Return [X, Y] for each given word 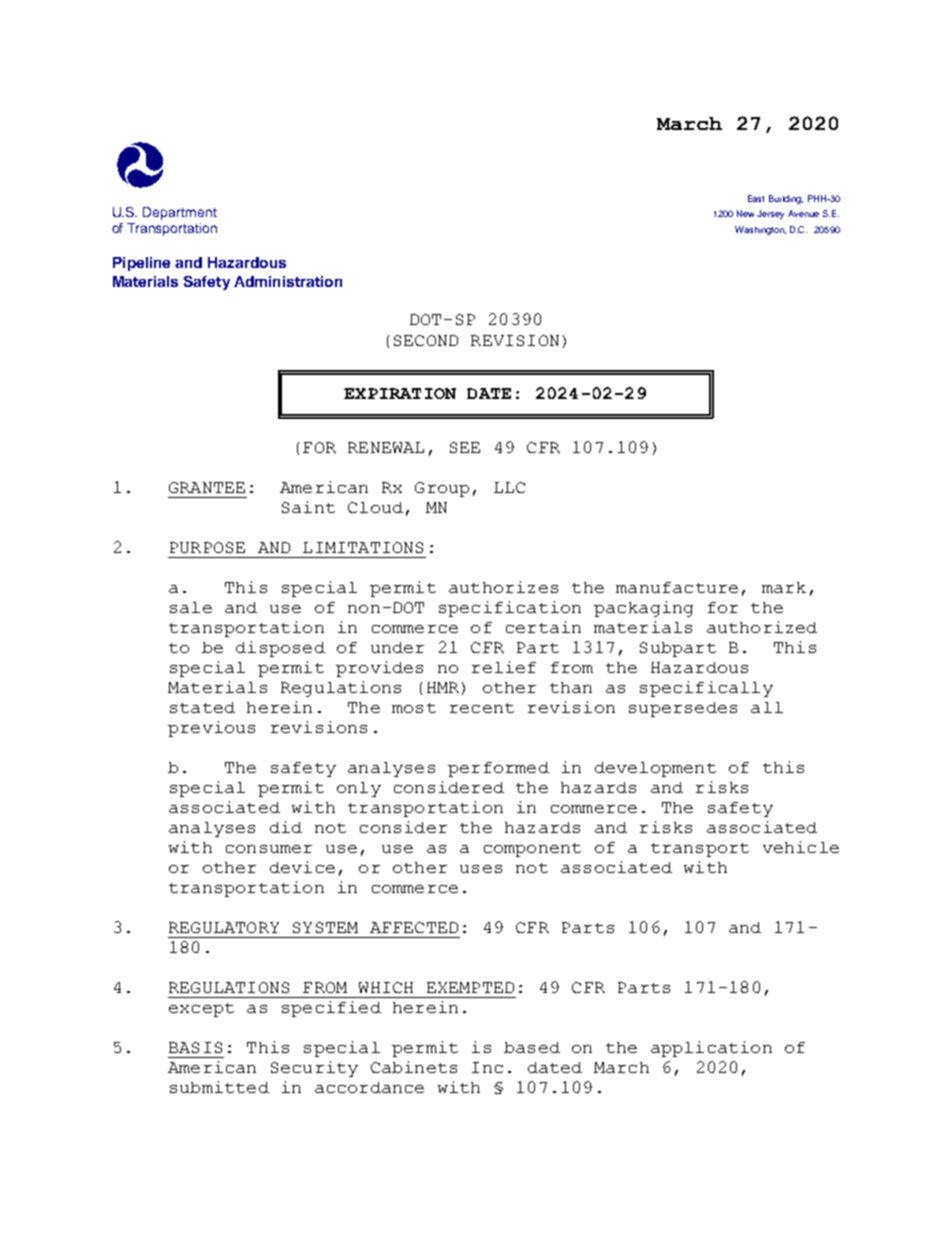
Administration [288, 281]
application [711, 1049]
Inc [487, 1067]
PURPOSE [207, 547]
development [655, 769]
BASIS [195, 1047]
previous [211, 729]
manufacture [677, 587]
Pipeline [141, 264]
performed [498, 769]
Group [442, 489]
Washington [760, 230]
